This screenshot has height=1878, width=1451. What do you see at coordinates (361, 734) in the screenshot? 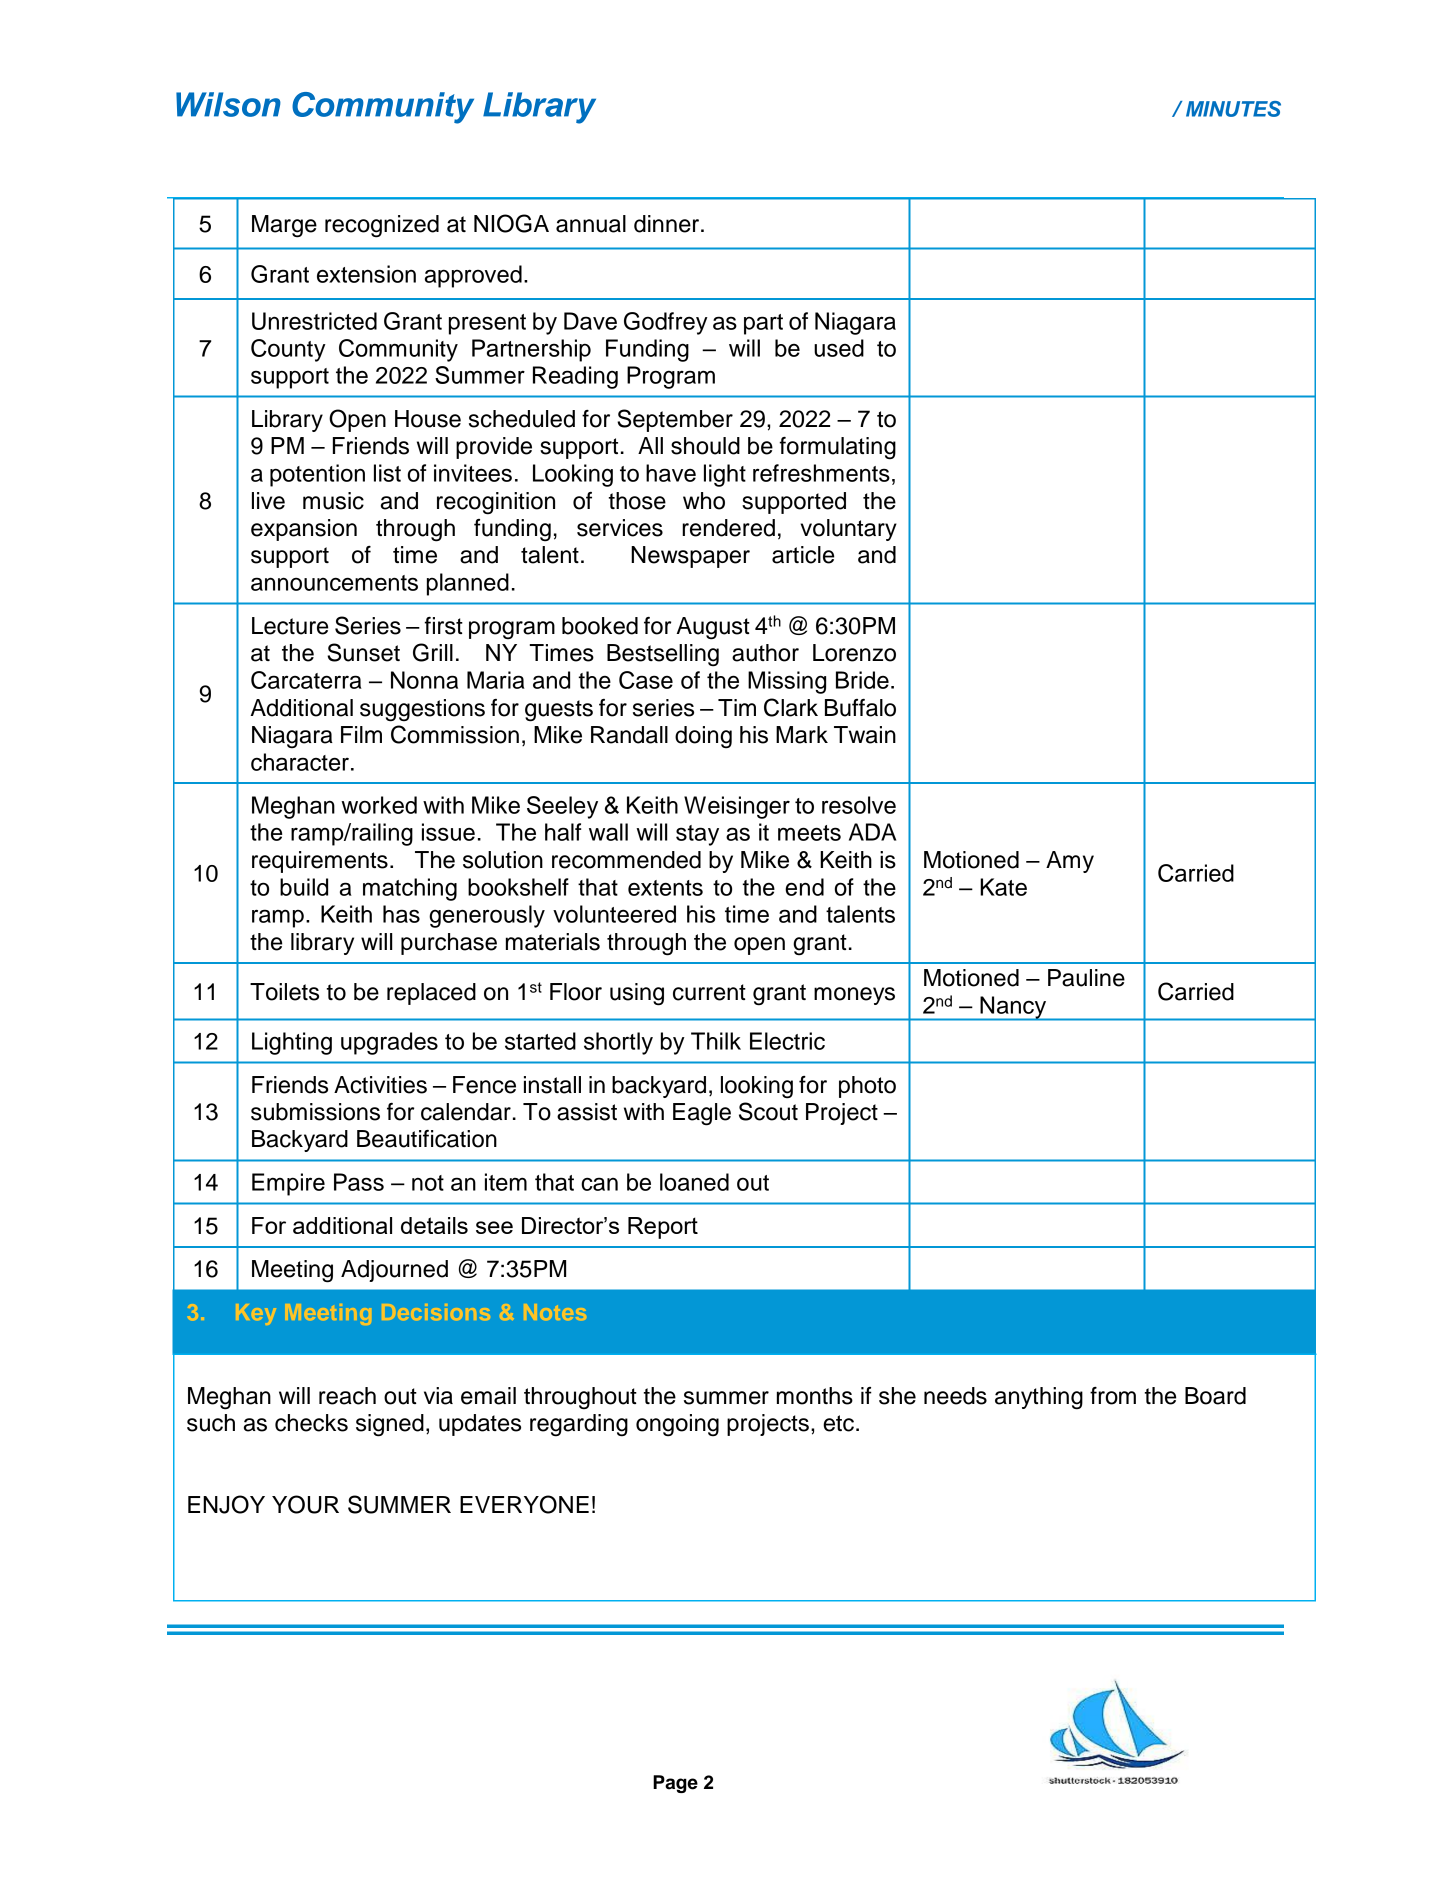
I see `Film` at bounding box center [361, 734].
